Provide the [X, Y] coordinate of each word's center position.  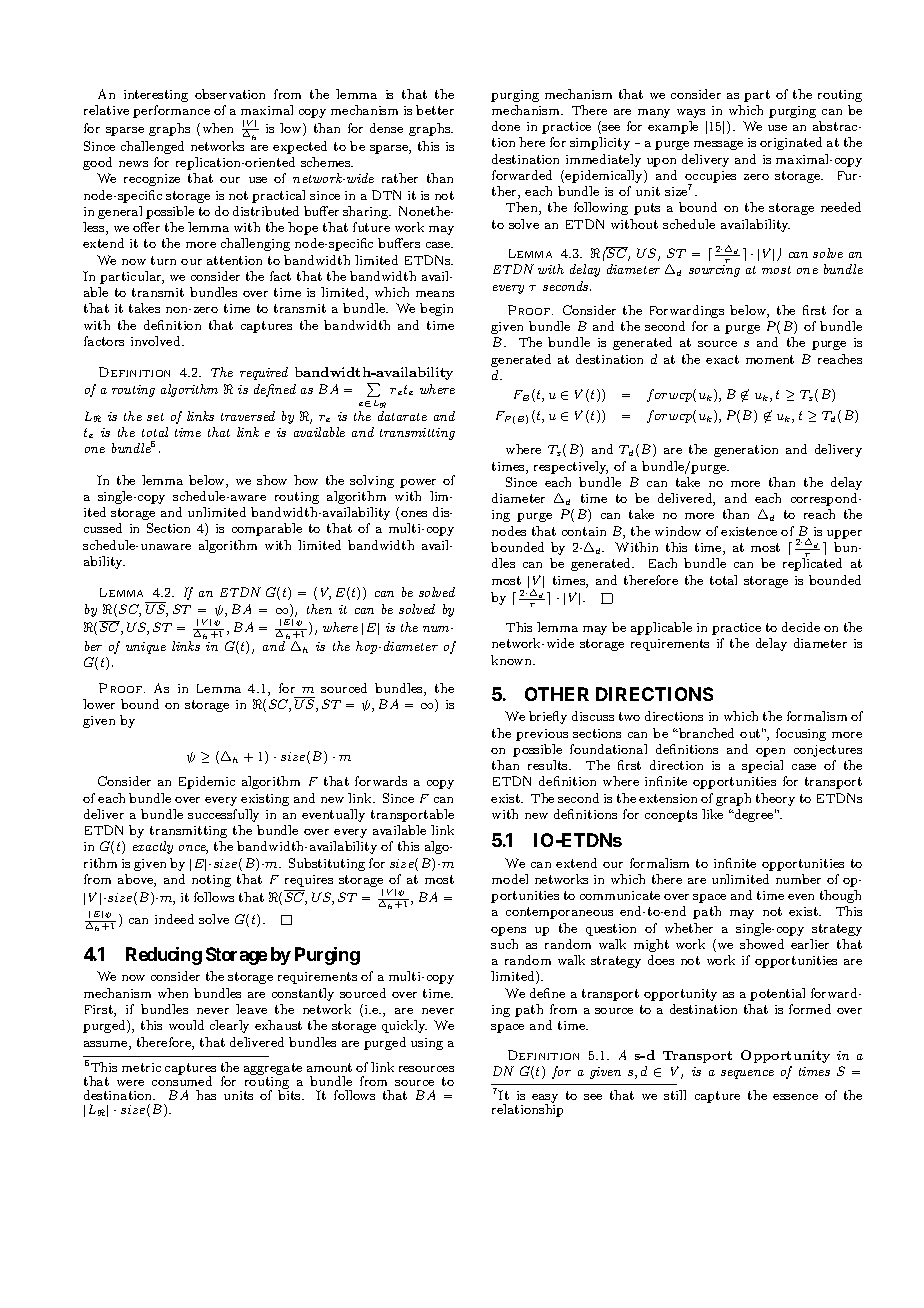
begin [436, 309]
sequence [747, 1074]
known [512, 660]
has [206, 1095]
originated [791, 143]
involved [157, 341]
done [506, 126]
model [510, 879]
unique [146, 648]
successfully [223, 815]
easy [545, 1100]
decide [801, 627]
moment [770, 359]
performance [171, 111]
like [712, 814]
